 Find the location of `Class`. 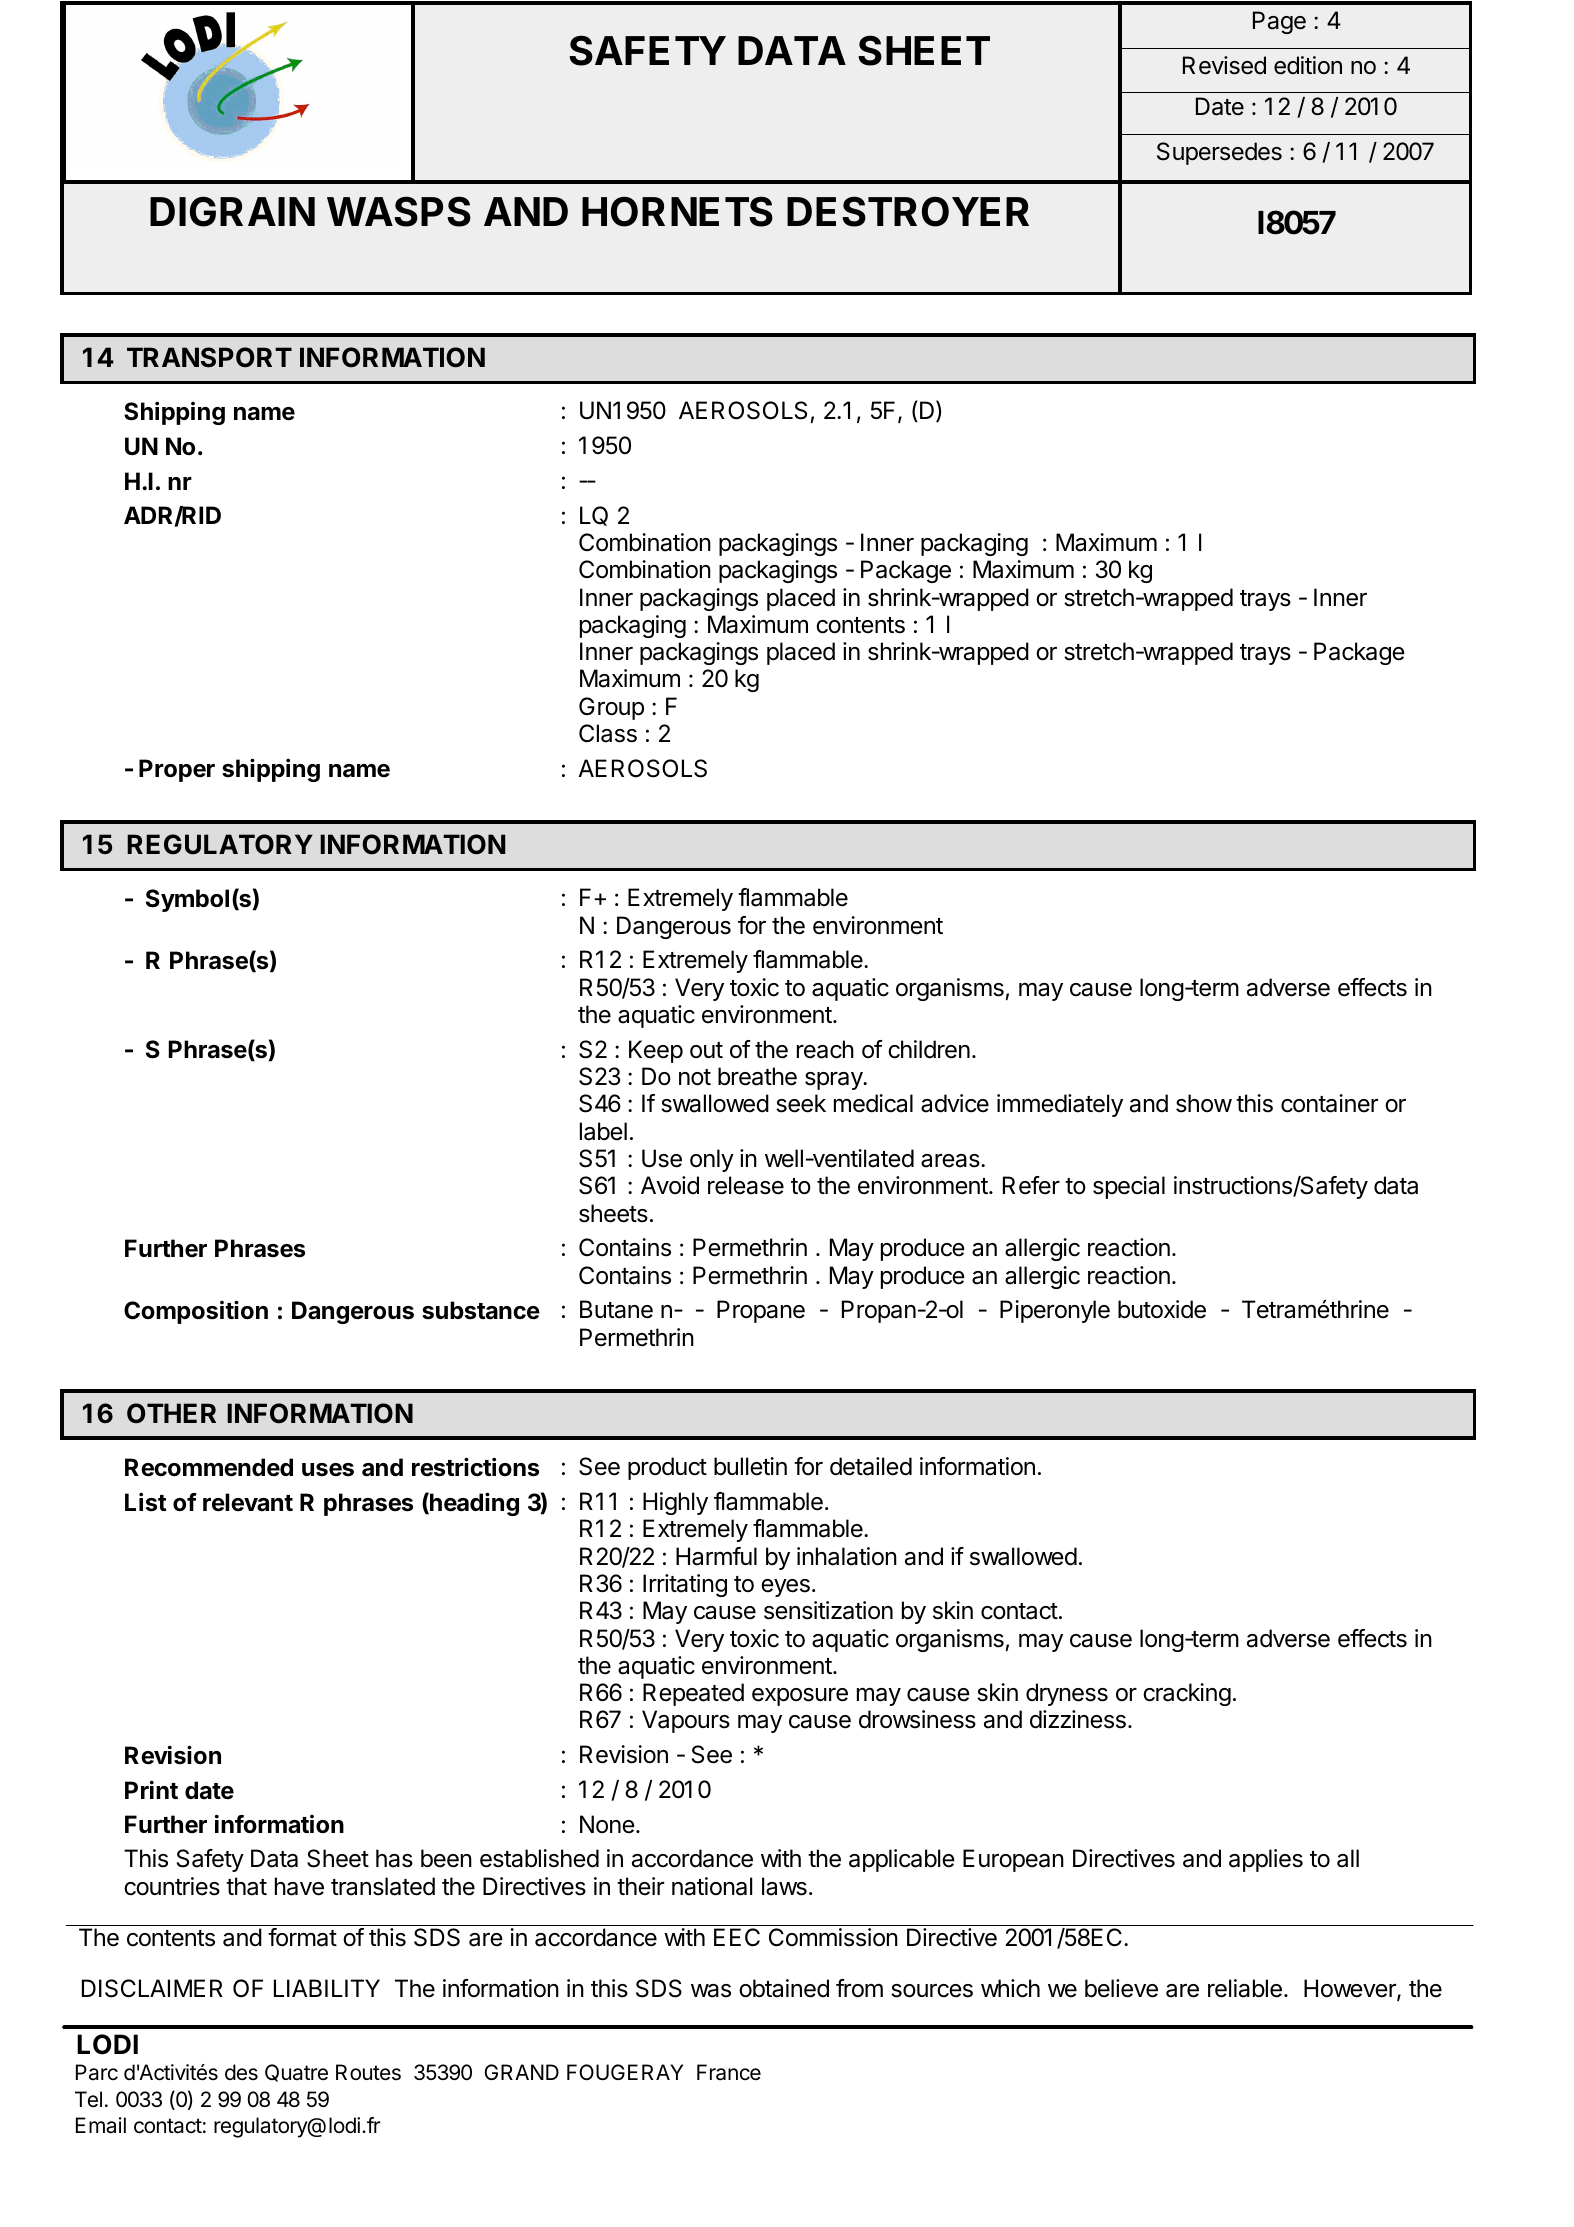

Class is located at coordinates (608, 733).
